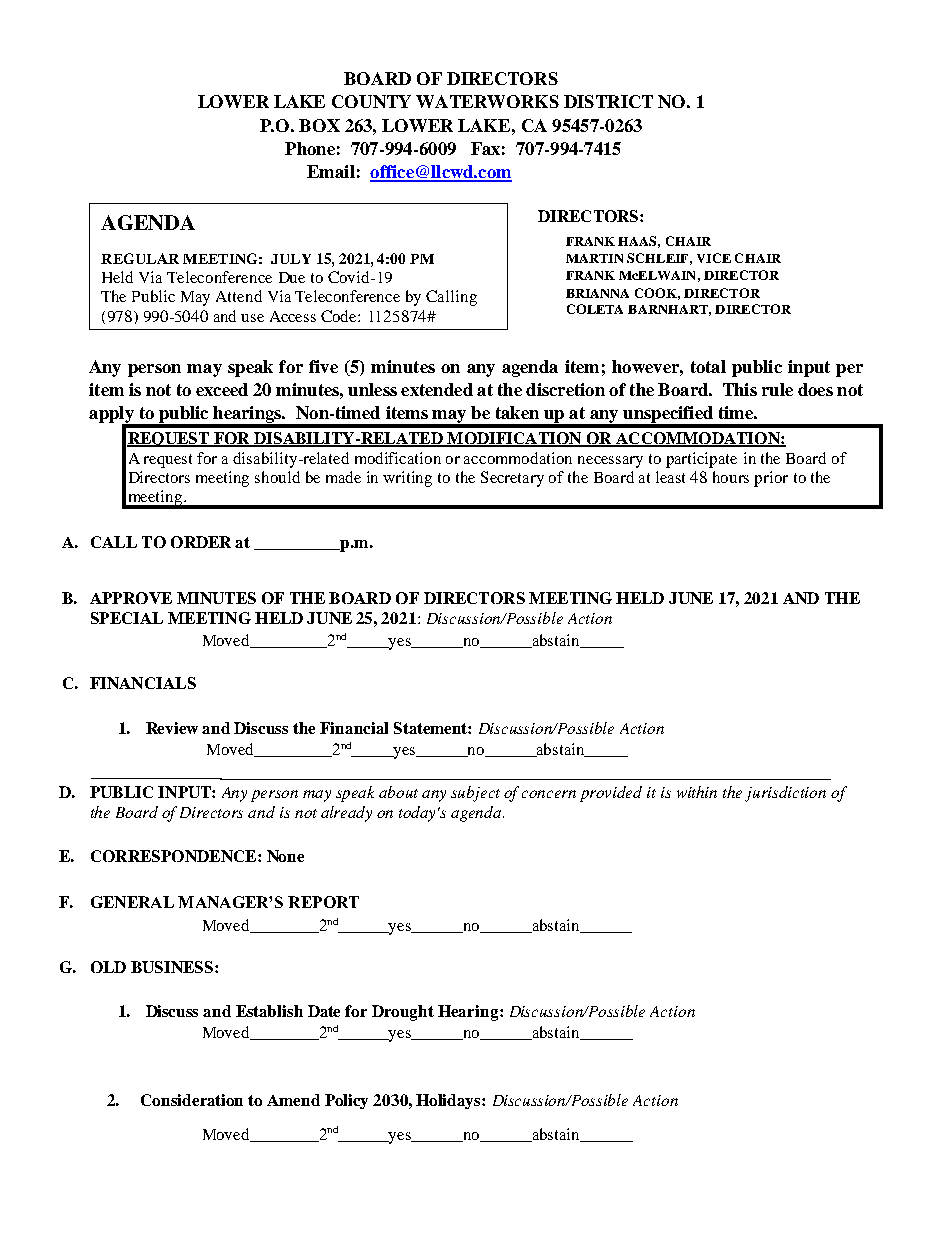 The height and width of the document is (1233, 952). What do you see at coordinates (172, 728) in the document?
I see `Review` at bounding box center [172, 728].
